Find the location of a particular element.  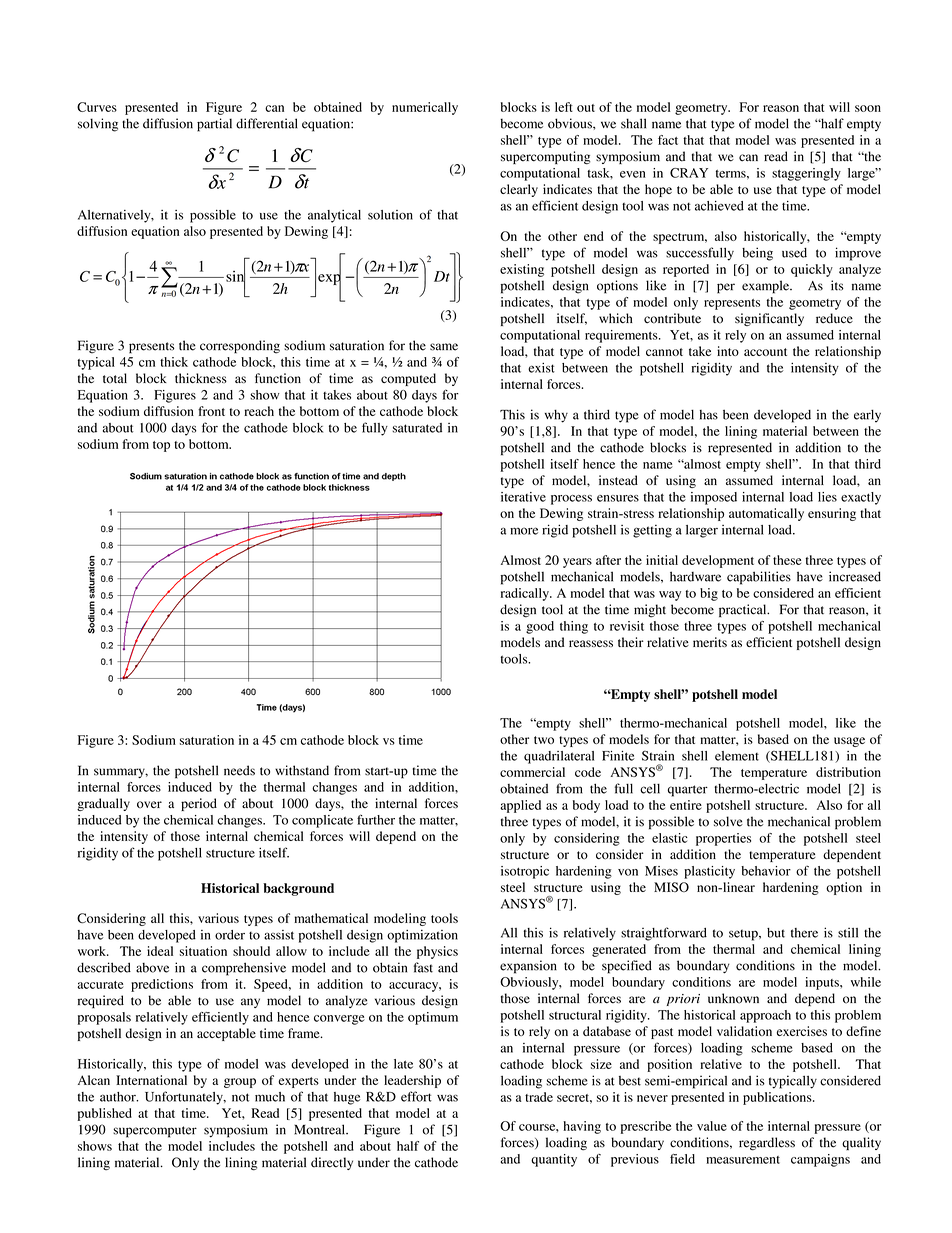

staggeringly is located at coordinates (806, 174).
